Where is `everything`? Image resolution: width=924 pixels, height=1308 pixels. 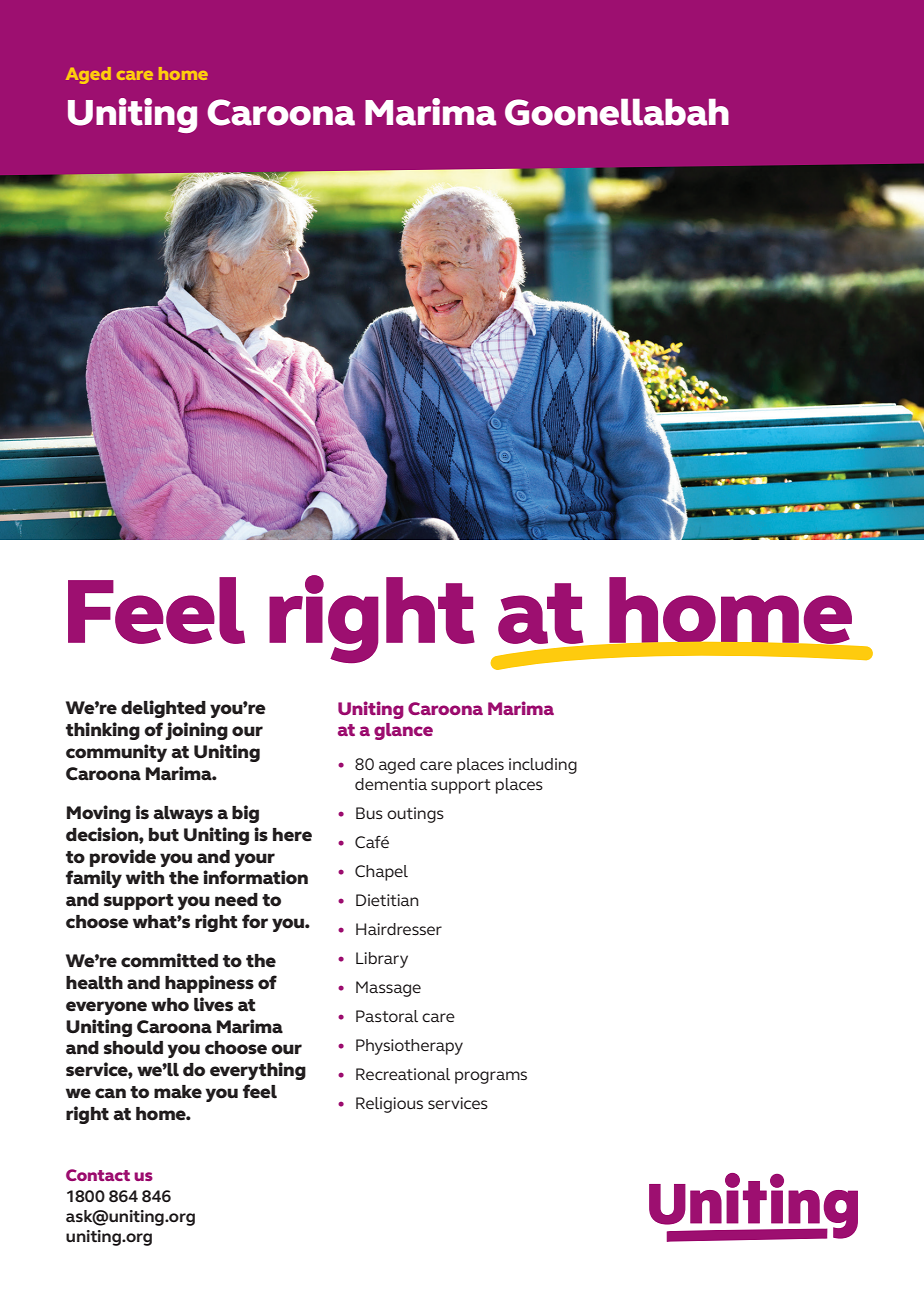
everything is located at coordinates (258, 1071).
